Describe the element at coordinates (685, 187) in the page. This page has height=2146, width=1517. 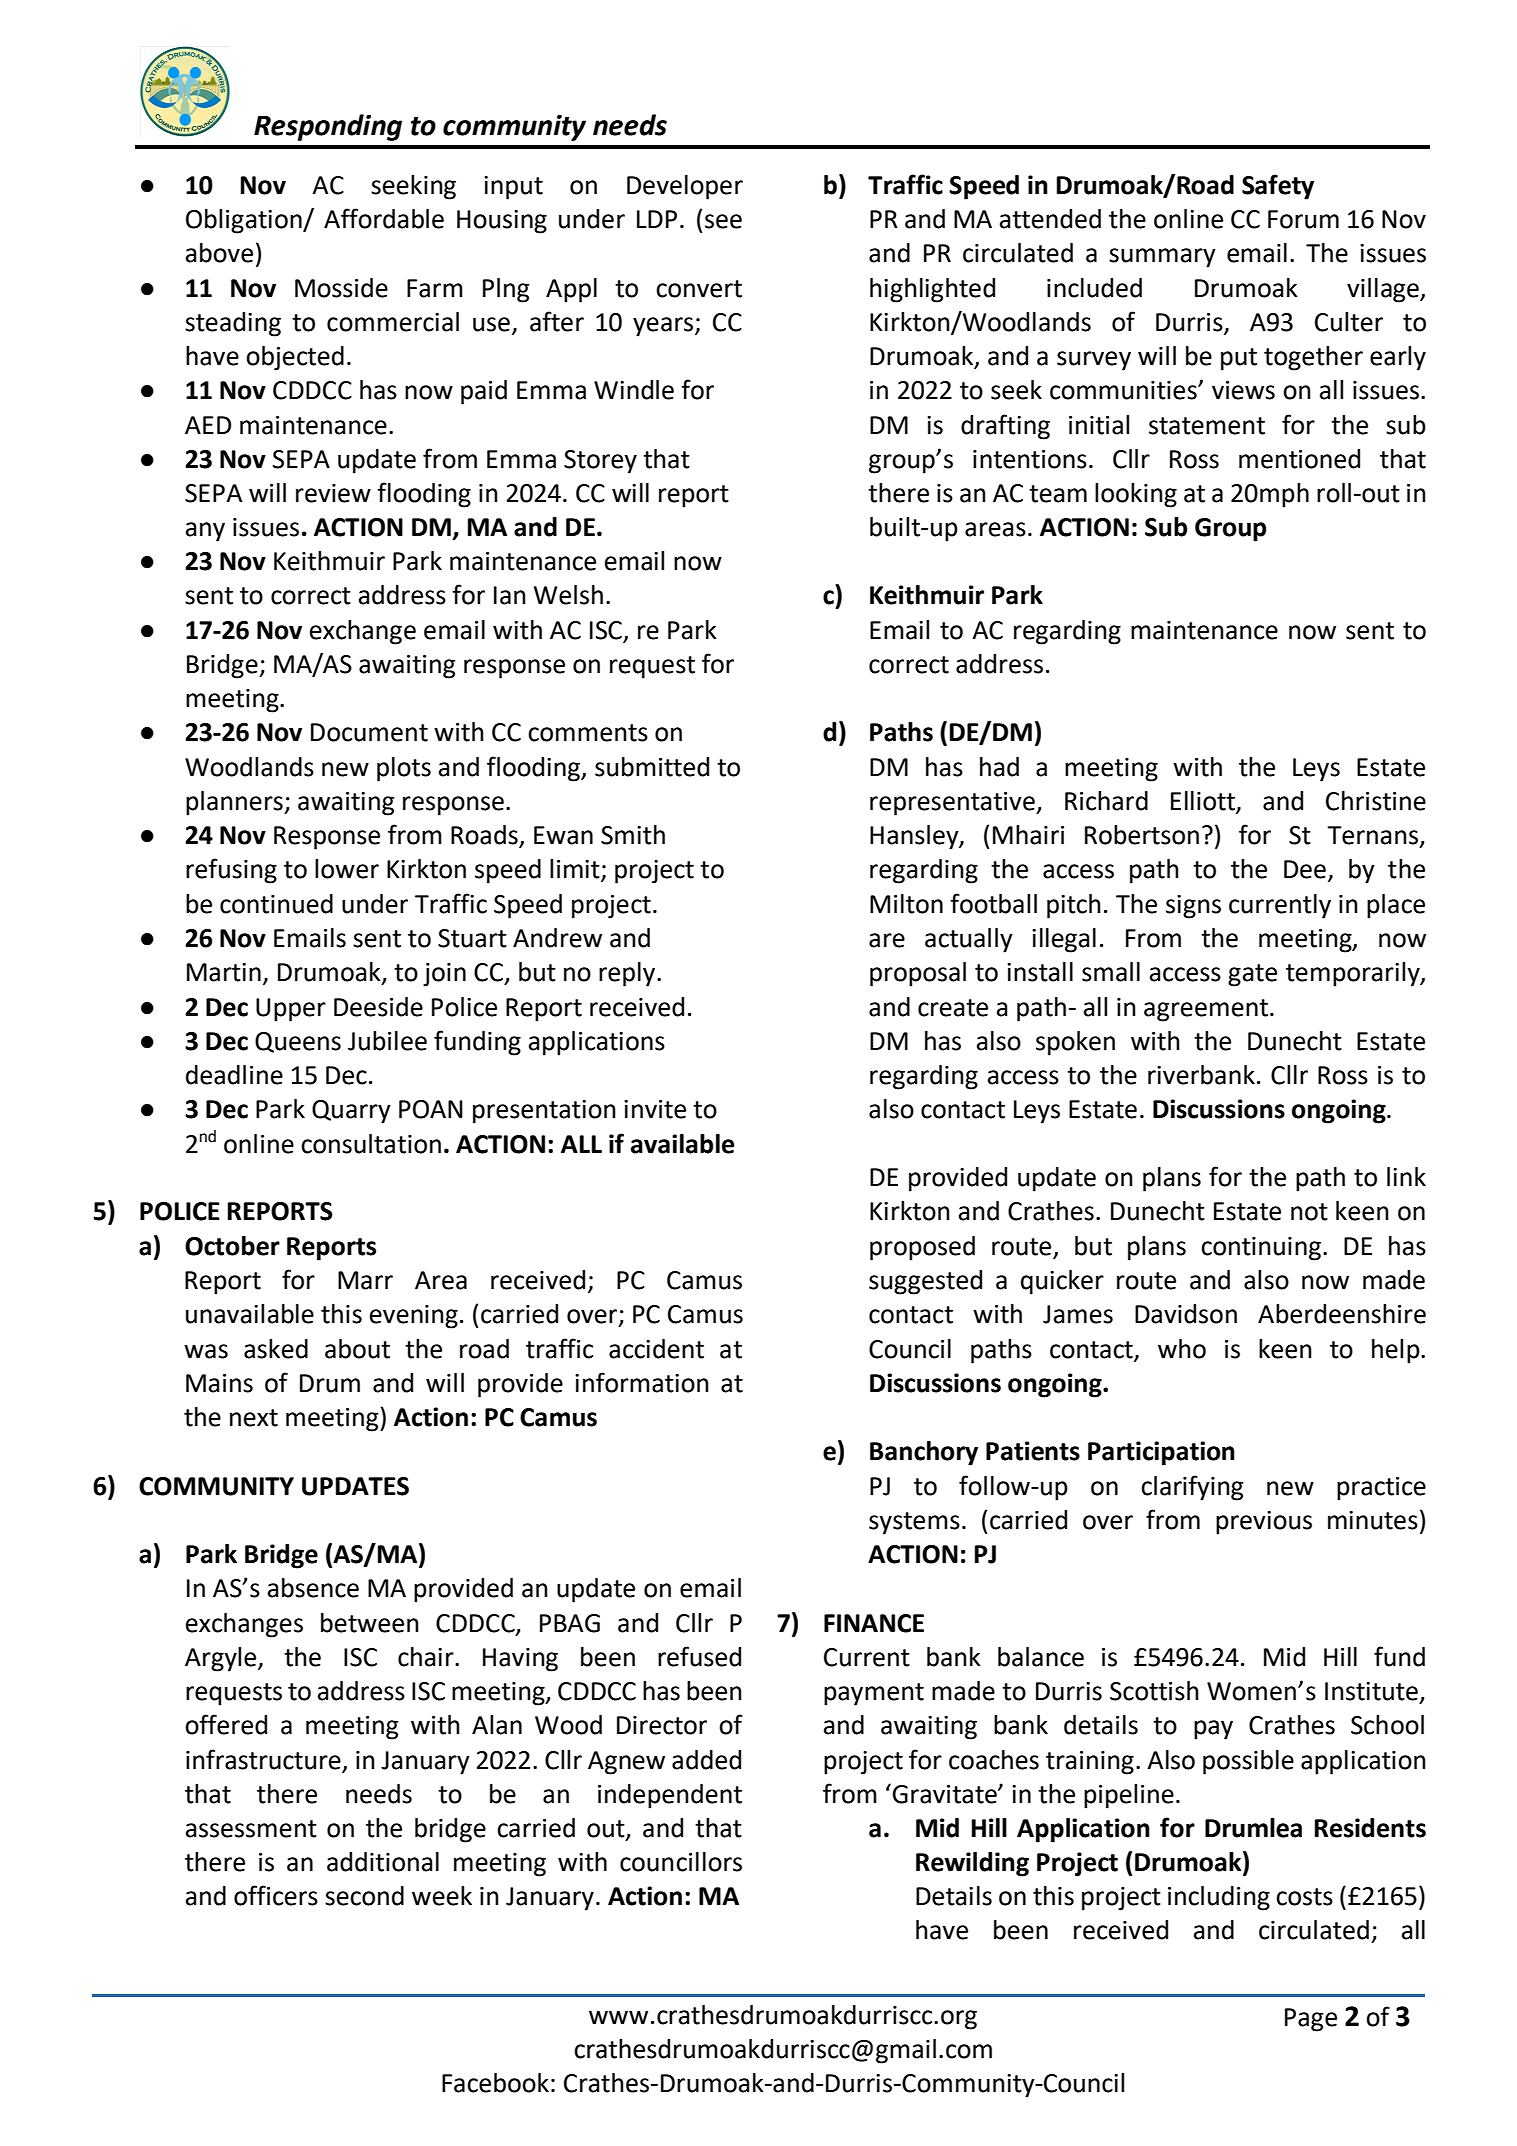
I see `Developer` at that location.
